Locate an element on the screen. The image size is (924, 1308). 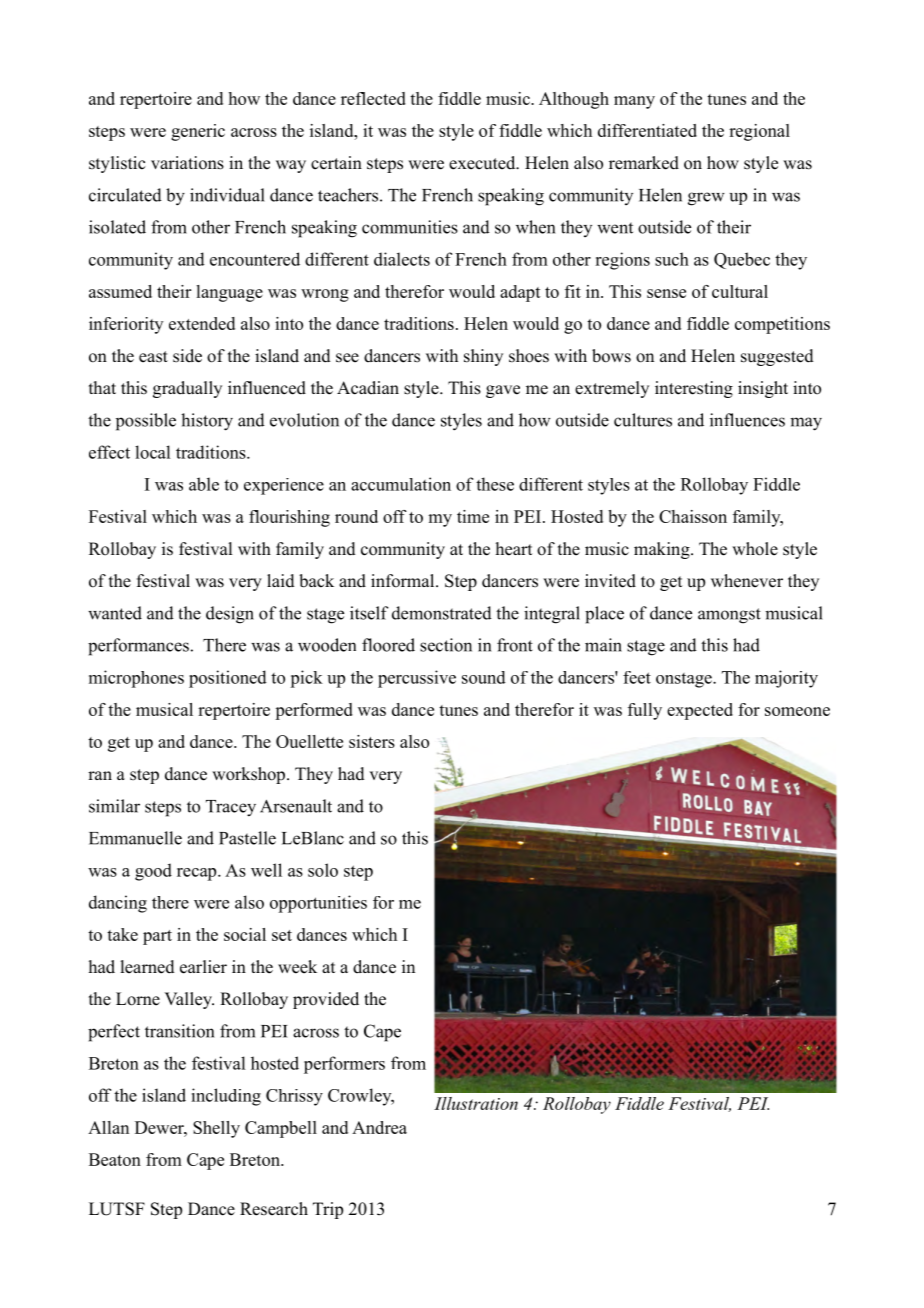
gradually is located at coordinates (187, 389).
